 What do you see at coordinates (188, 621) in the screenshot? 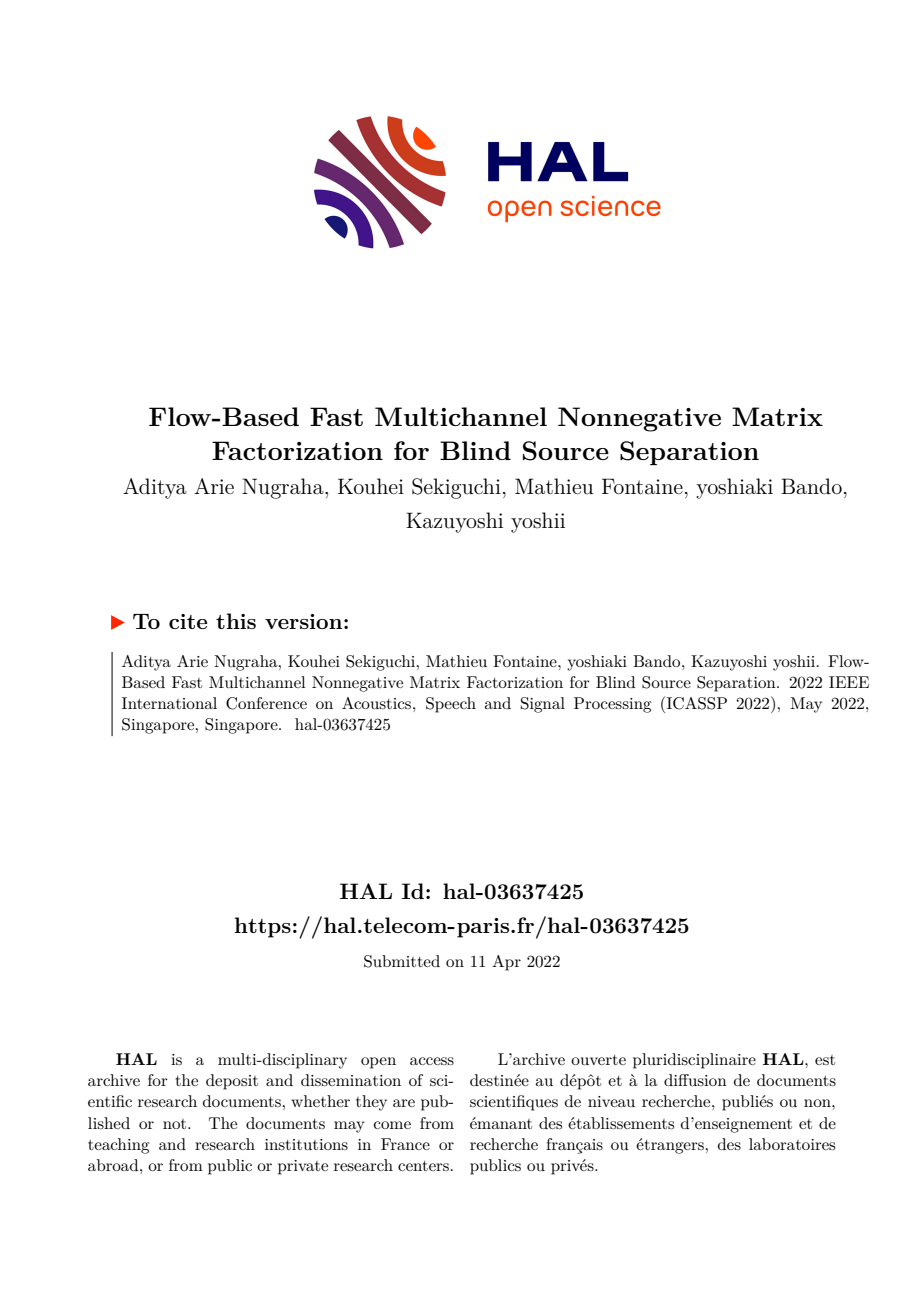
I see `cite` at bounding box center [188, 621].
